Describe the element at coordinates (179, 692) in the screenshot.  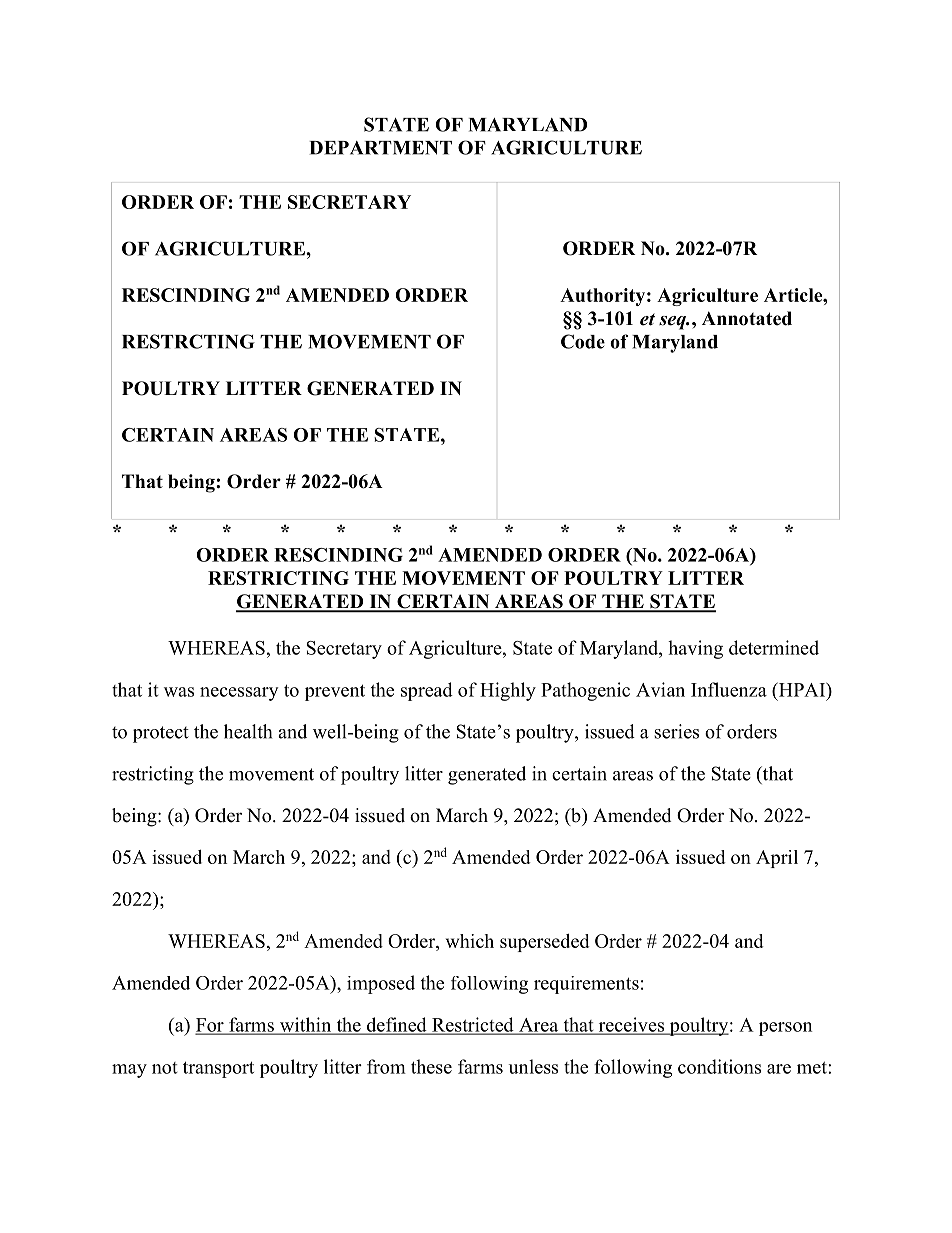
I see `was` at that location.
